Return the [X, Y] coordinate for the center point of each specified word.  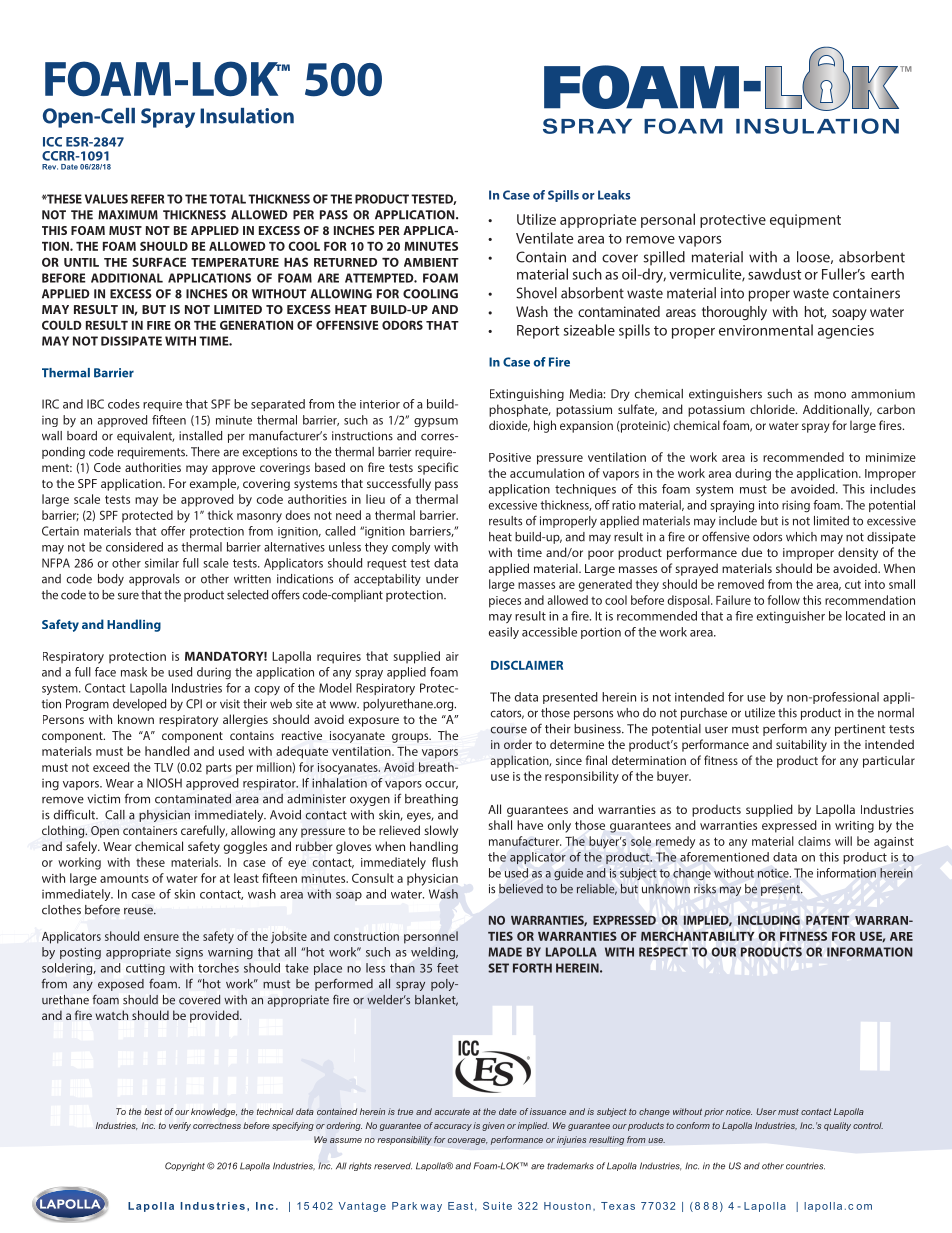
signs [189, 953]
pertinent [860, 730]
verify [180, 1126]
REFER [147, 199]
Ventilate [544, 238]
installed [200, 436]
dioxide [509, 426]
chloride [773, 409]
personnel [431, 937]
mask [134, 672]
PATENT [827, 920]
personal [668, 220]
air [452, 656]
